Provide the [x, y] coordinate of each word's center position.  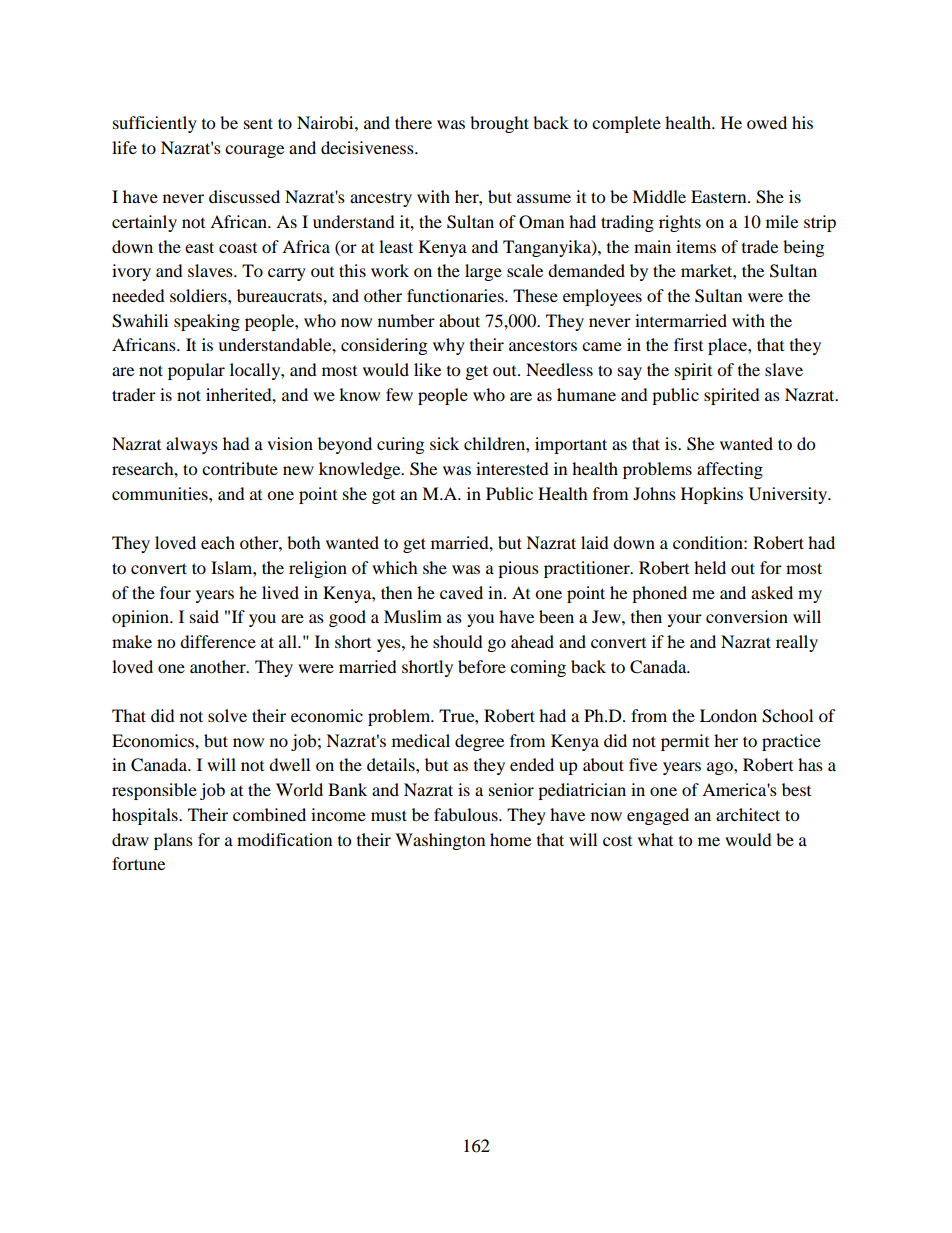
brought [499, 124]
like [427, 369]
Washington [440, 841]
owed [767, 122]
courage [254, 151]
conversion [747, 616]
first [688, 344]
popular [196, 371]
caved [461, 592]
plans [173, 841]
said [204, 616]
